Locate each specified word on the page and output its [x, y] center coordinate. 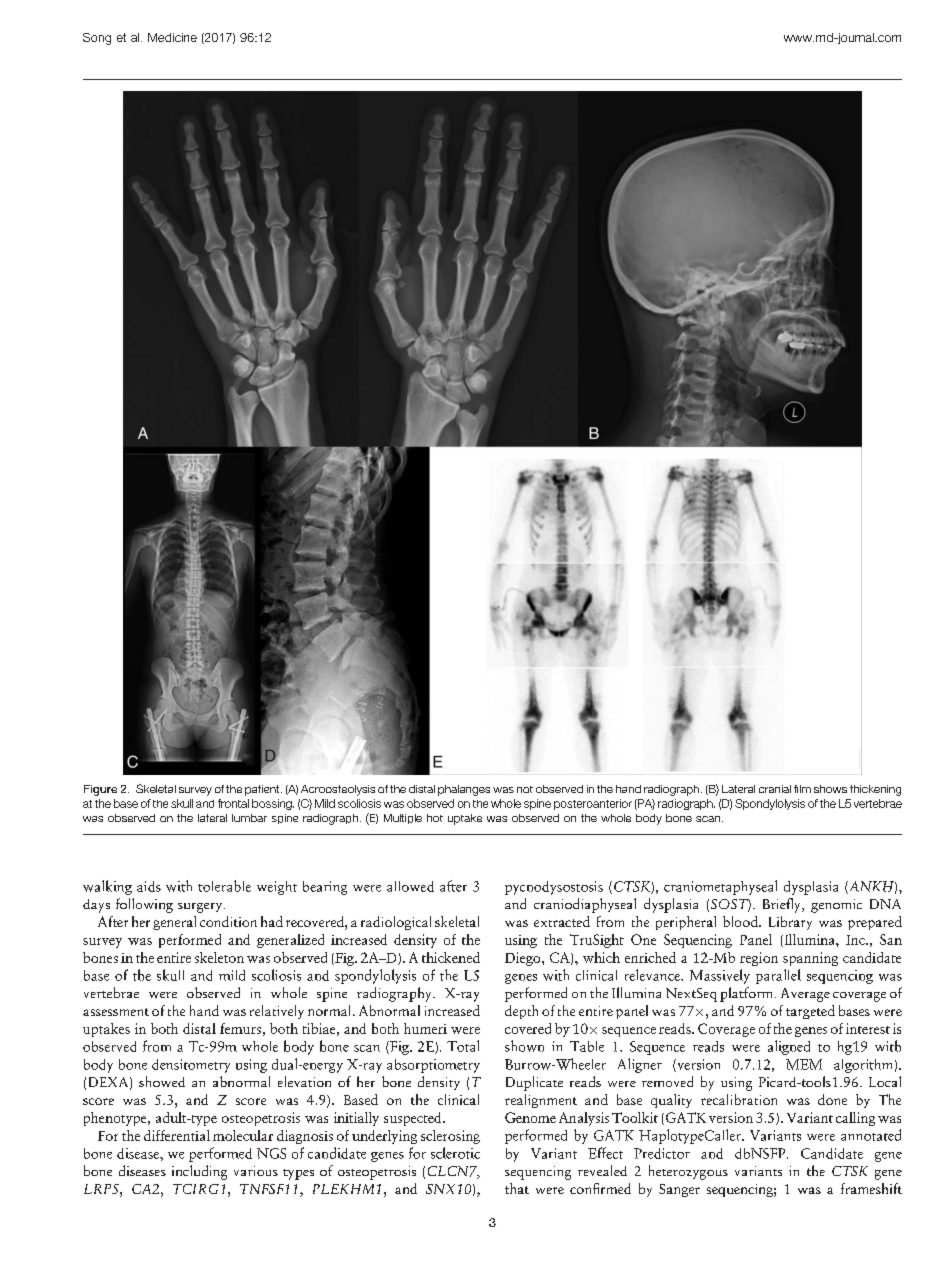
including [199, 1172]
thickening [875, 790]
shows [830, 789]
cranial [775, 789]
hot [435, 818]
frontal [233, 803]
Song [97, 39]
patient [263, 790]
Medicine [172, 37]
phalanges [464, 790]
